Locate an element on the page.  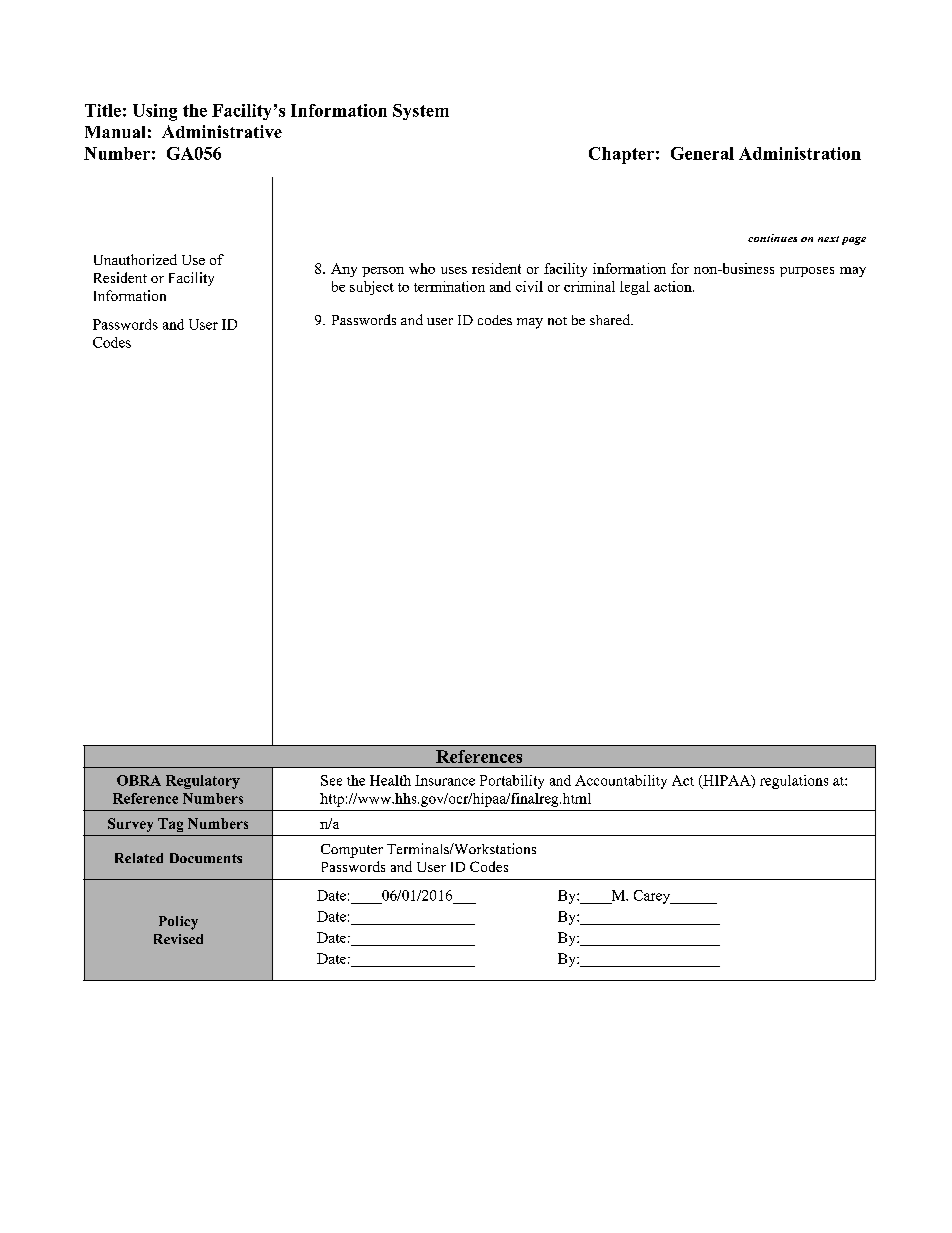
Computer is located at coordinates (352, 851).
